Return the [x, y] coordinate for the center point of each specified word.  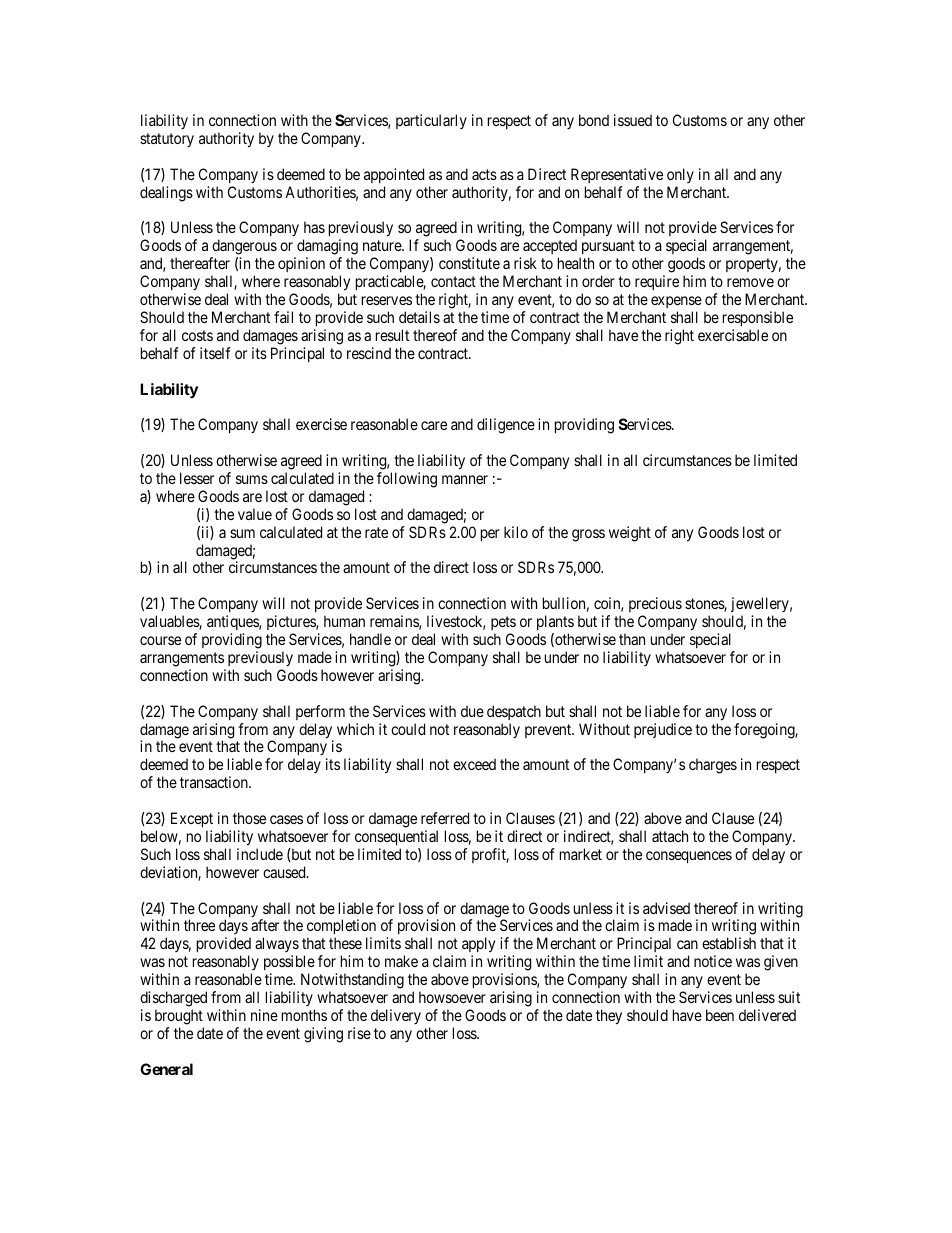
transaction [215, 782]
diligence [506, 426]
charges [713, 766]
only [680, 175]
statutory [167, 140]
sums [252, 479]
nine [264, 1015]
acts [484, 174]
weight [630, 534]
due [472, 711]
